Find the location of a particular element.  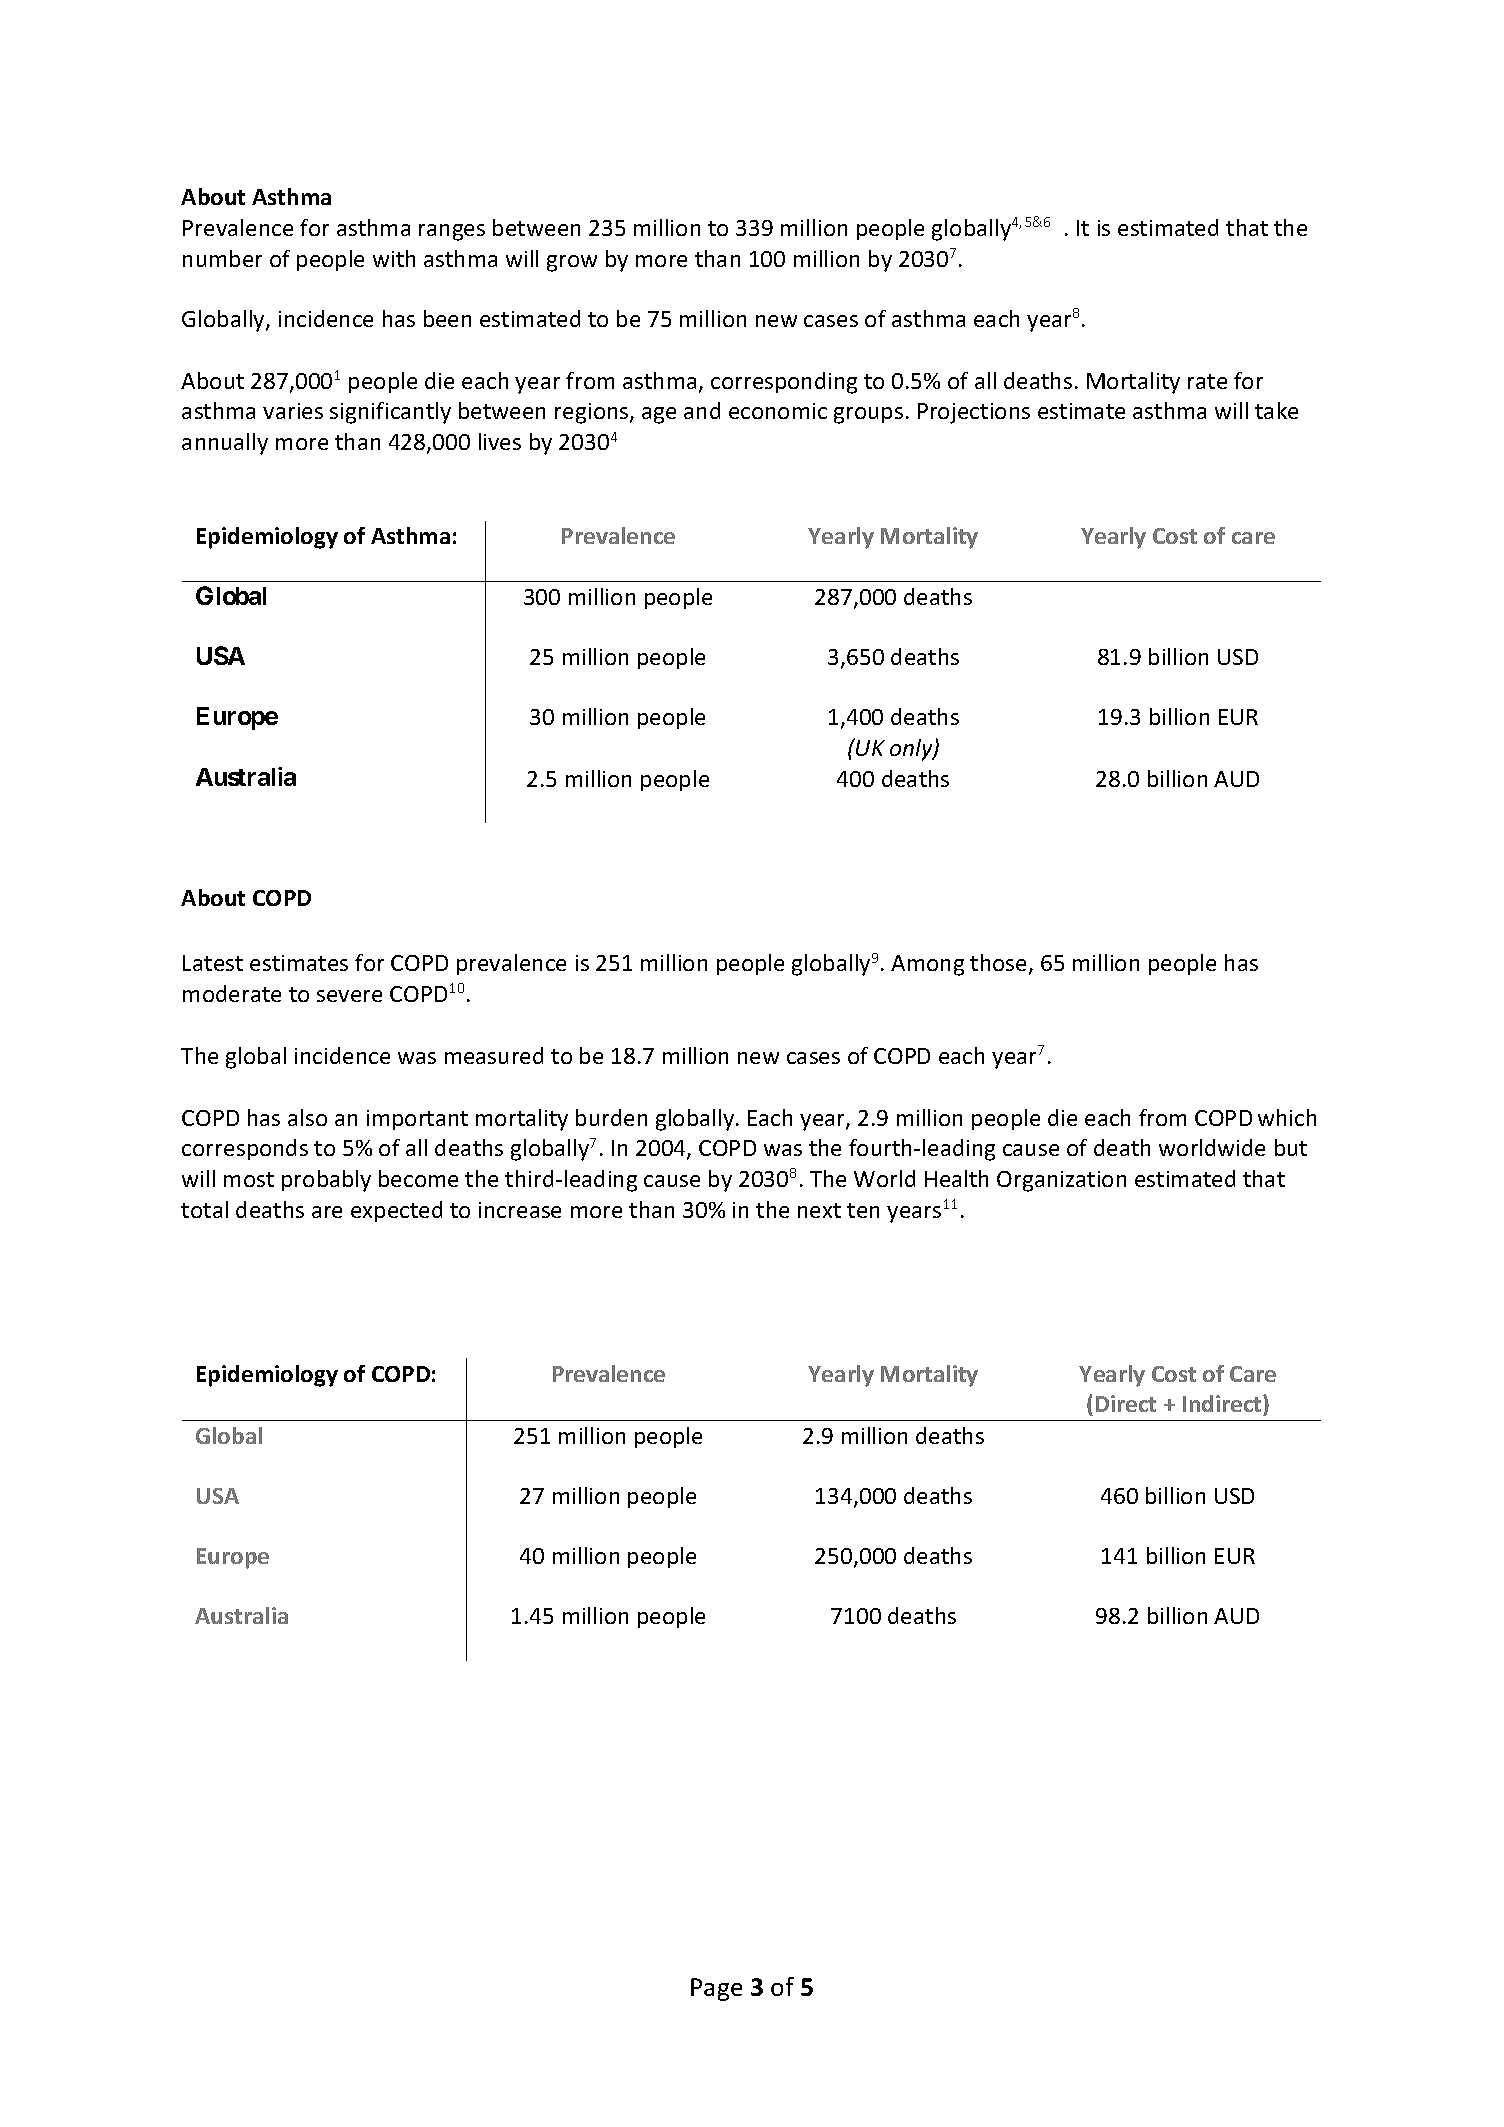

annually is located at coordinates (225, 444).
